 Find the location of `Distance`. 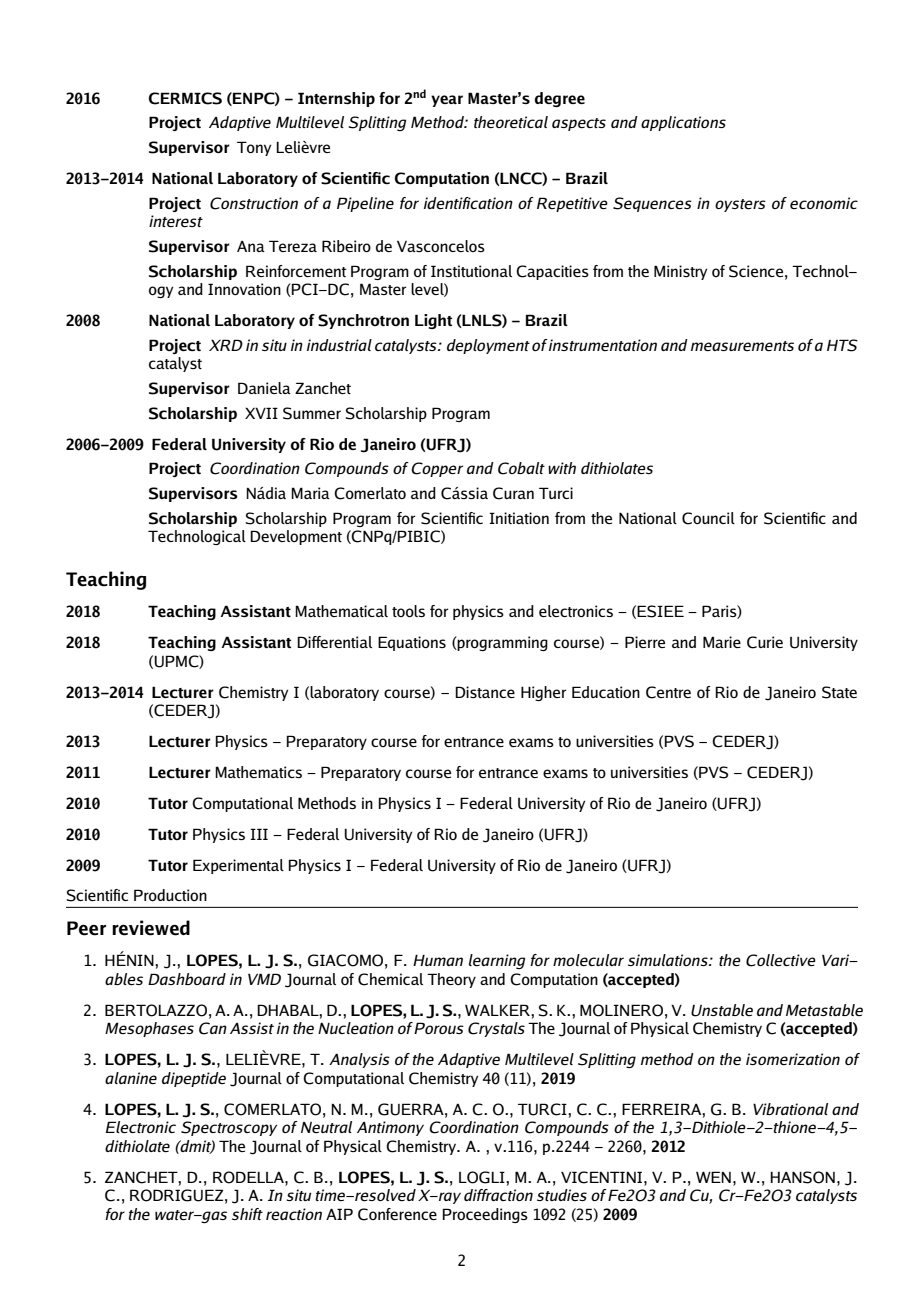

Distance is located at coordinates (485, 692).
